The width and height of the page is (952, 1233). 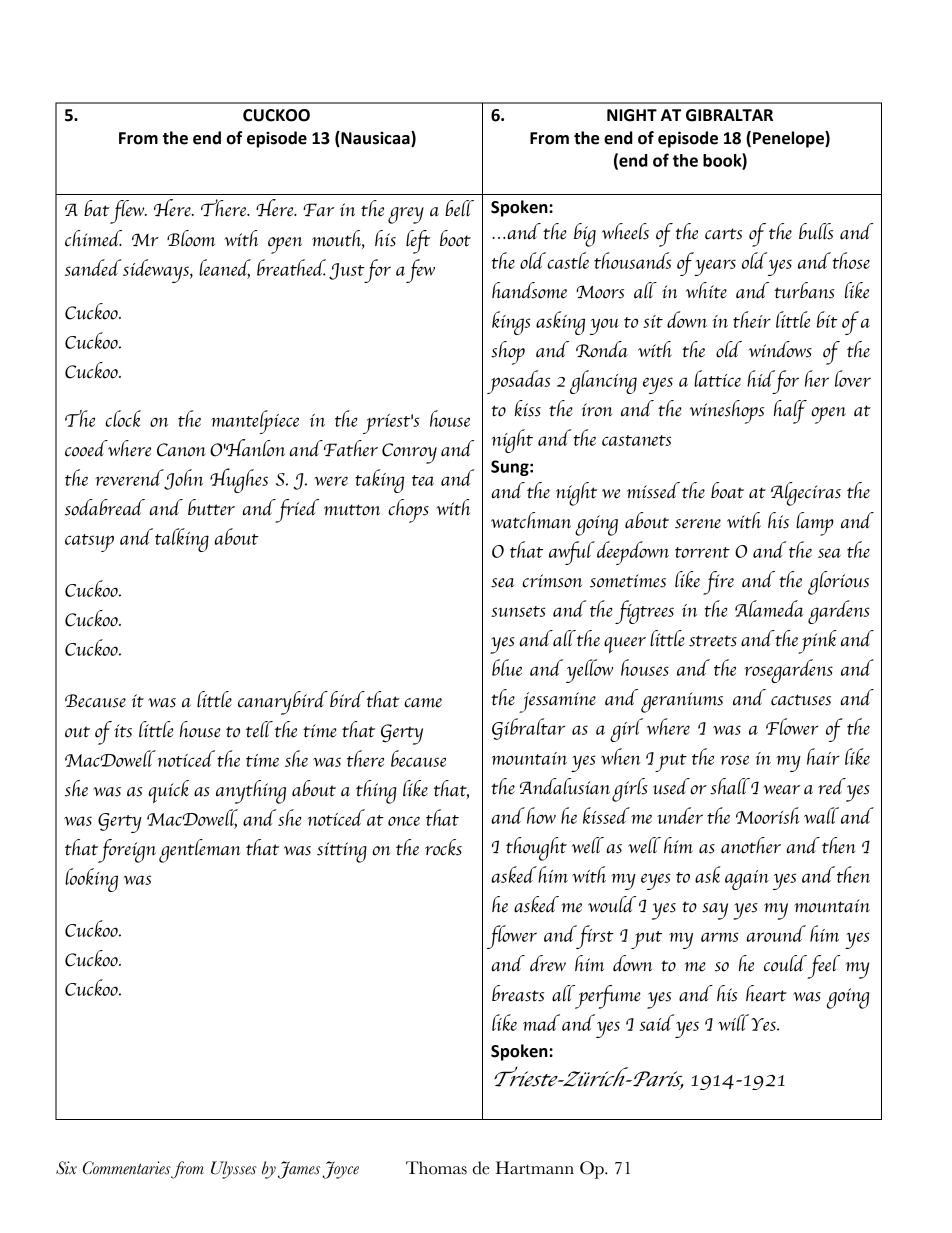 I want to click on Penelope, so click(x=789, y=139).
